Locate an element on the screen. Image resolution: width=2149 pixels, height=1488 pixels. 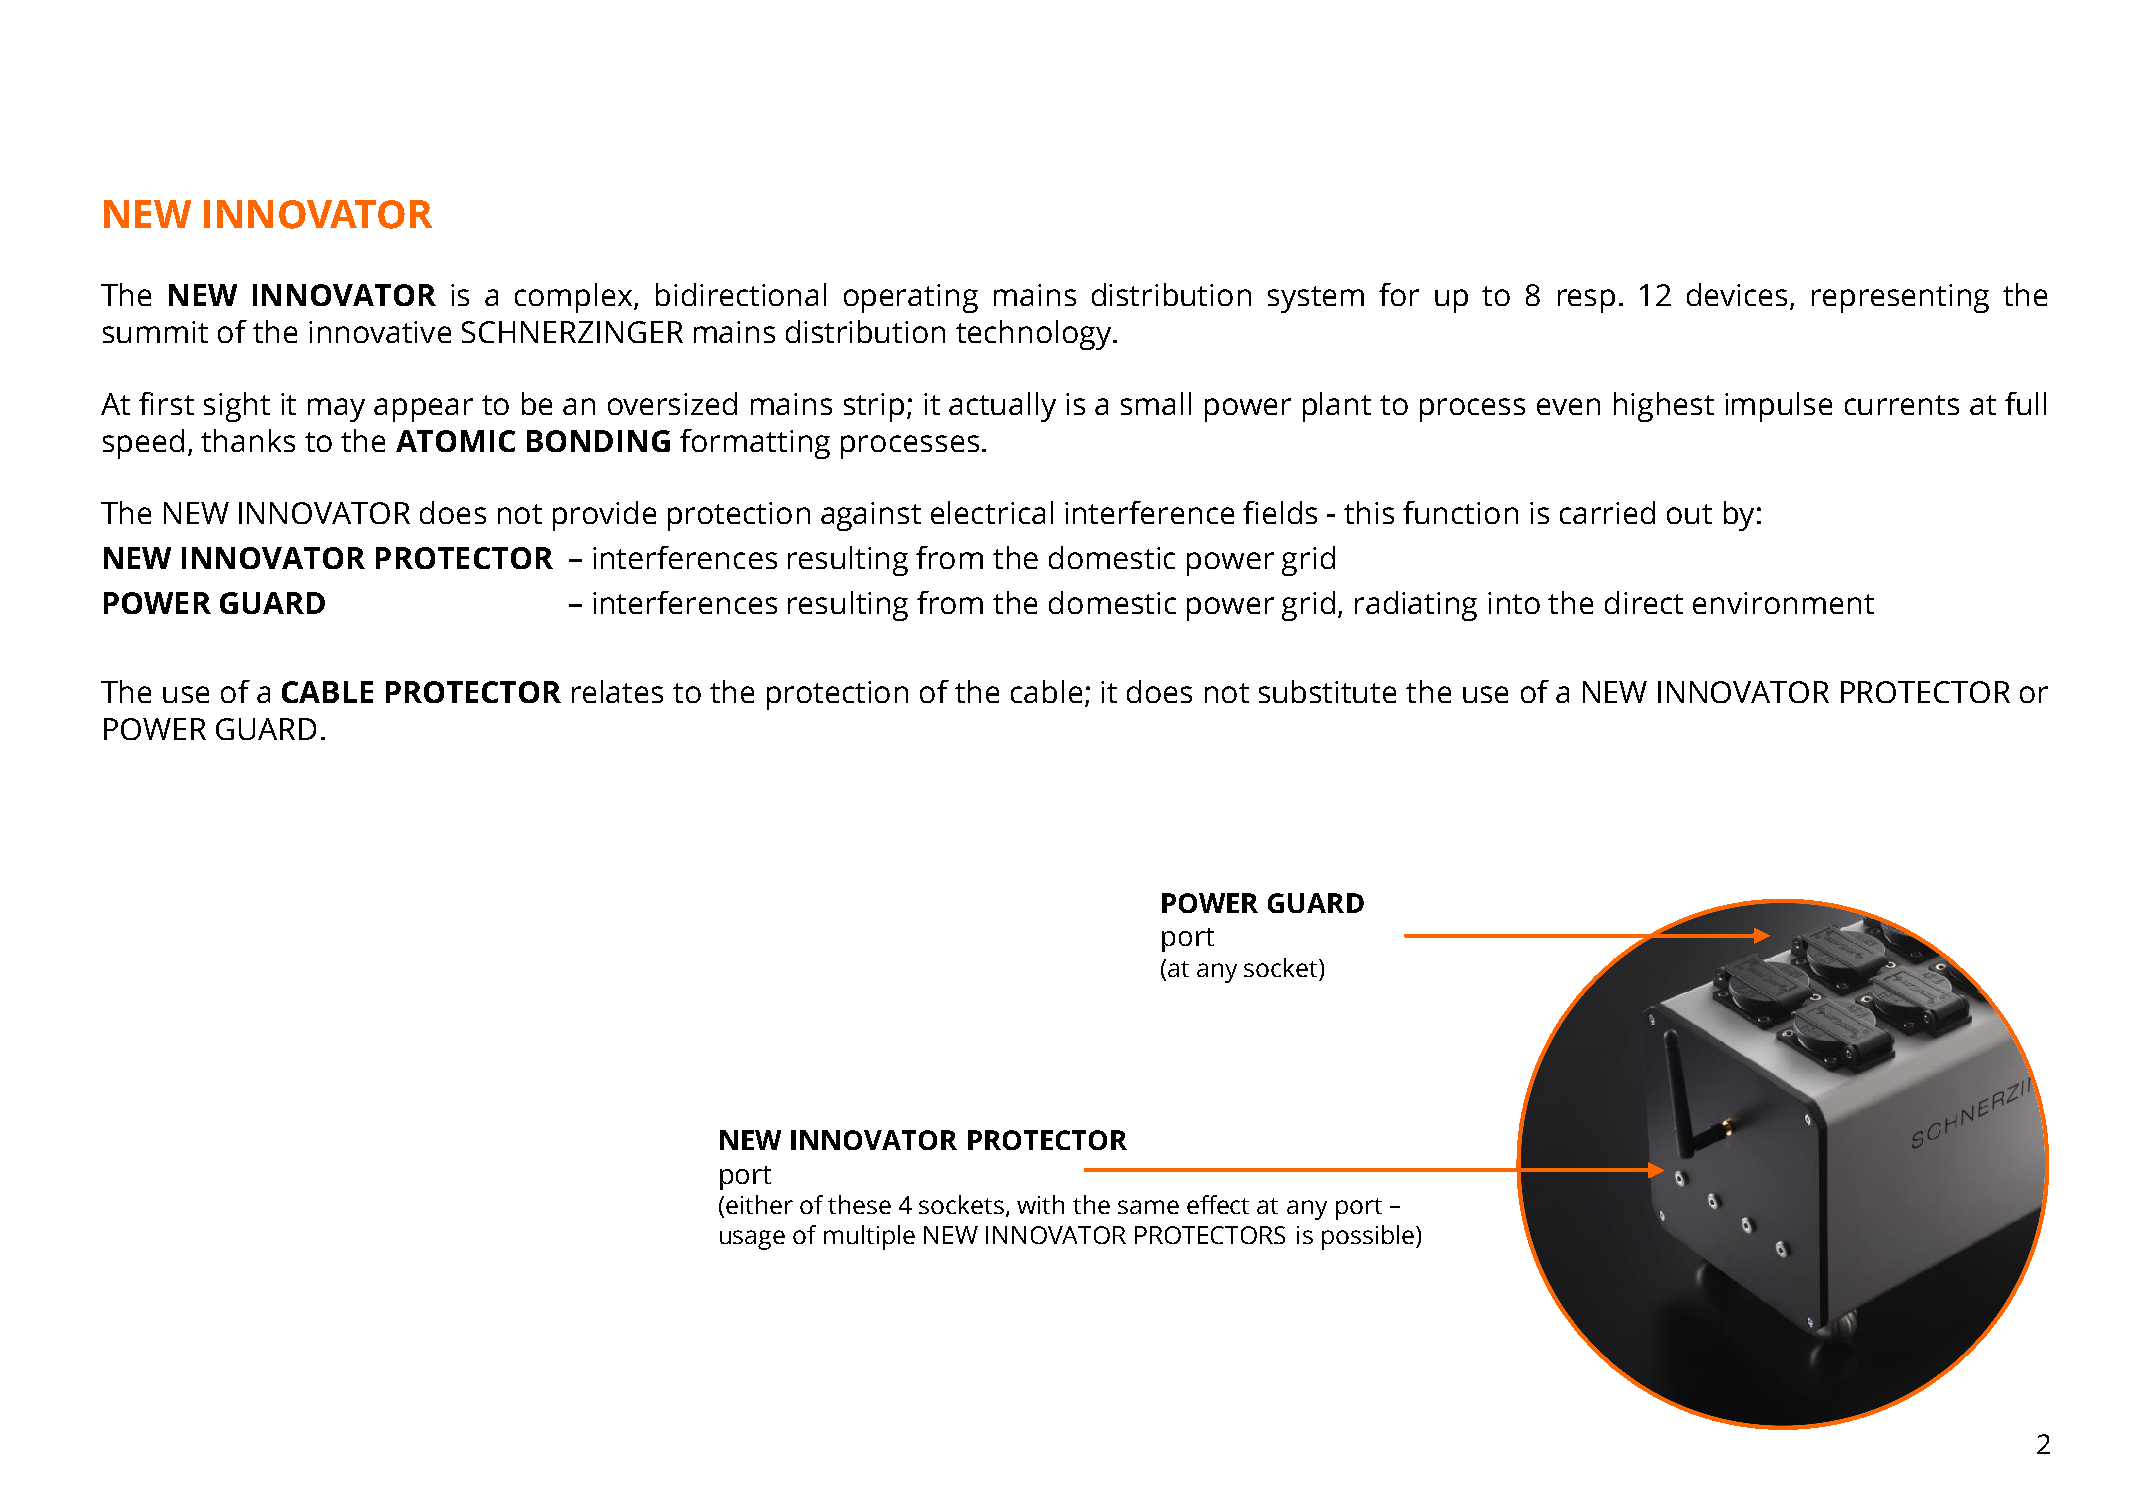
substitute is located at coordinates (1327, 691).
